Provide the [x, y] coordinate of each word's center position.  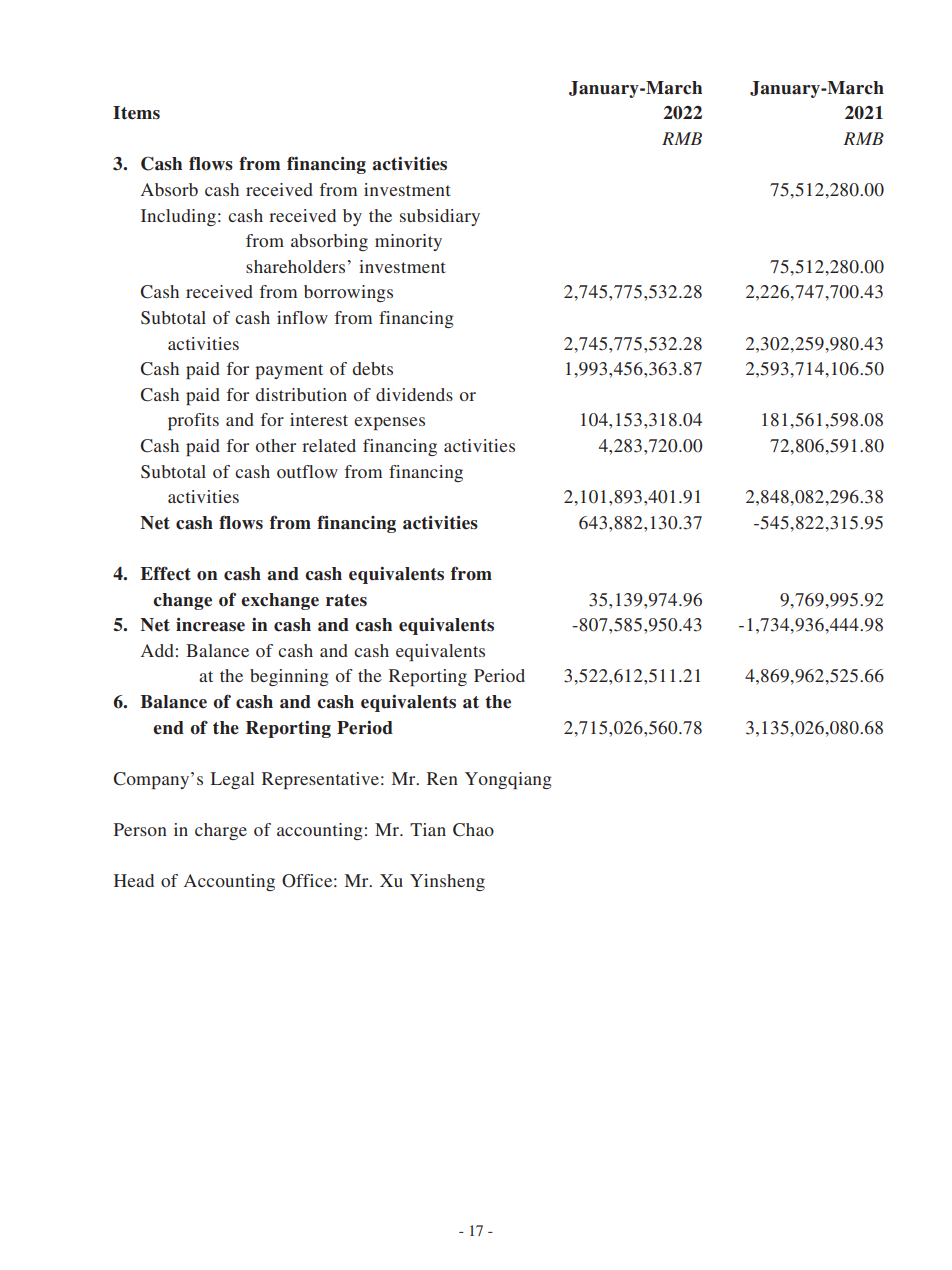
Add [157, 650]
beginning [289, 677]
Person [140, 829]
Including [178, 217]
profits [193, 421]
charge [221, 831]
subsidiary [440, 217]
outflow [307, 471]
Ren [442, 778]
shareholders [295, 266]
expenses [389, 423]
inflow [302, 317]
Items [136, 113]
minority [408, 242]
